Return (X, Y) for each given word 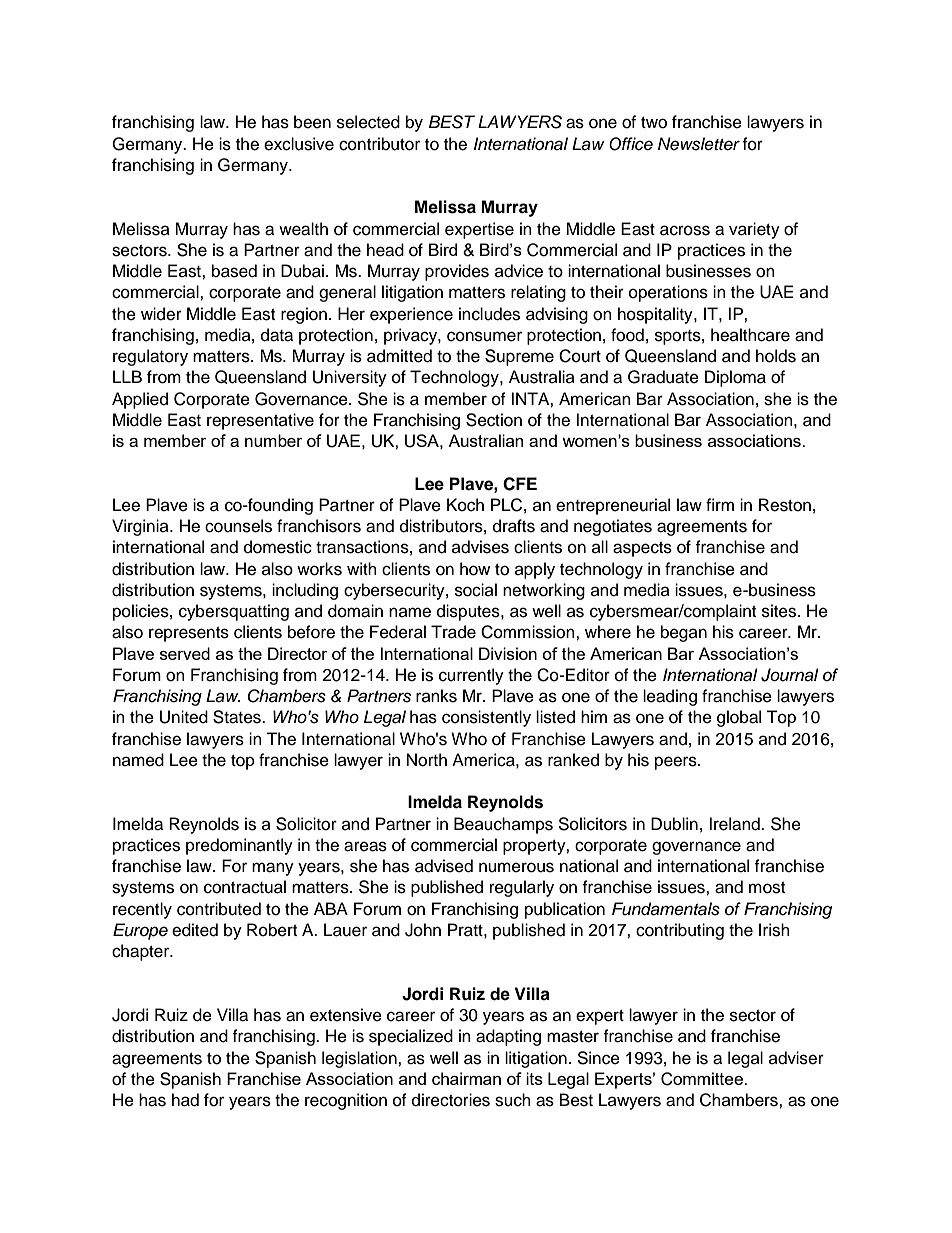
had (185, 1100)
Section (494, 420)
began (684, 633)
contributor (379, 144)
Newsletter (699, 144)
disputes (469, 612)
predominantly (239, 846)
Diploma (735, 378)
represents (189, 634)
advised (444, 866)
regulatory (150, 357)
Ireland (735, 824)
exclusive (299, 144)
